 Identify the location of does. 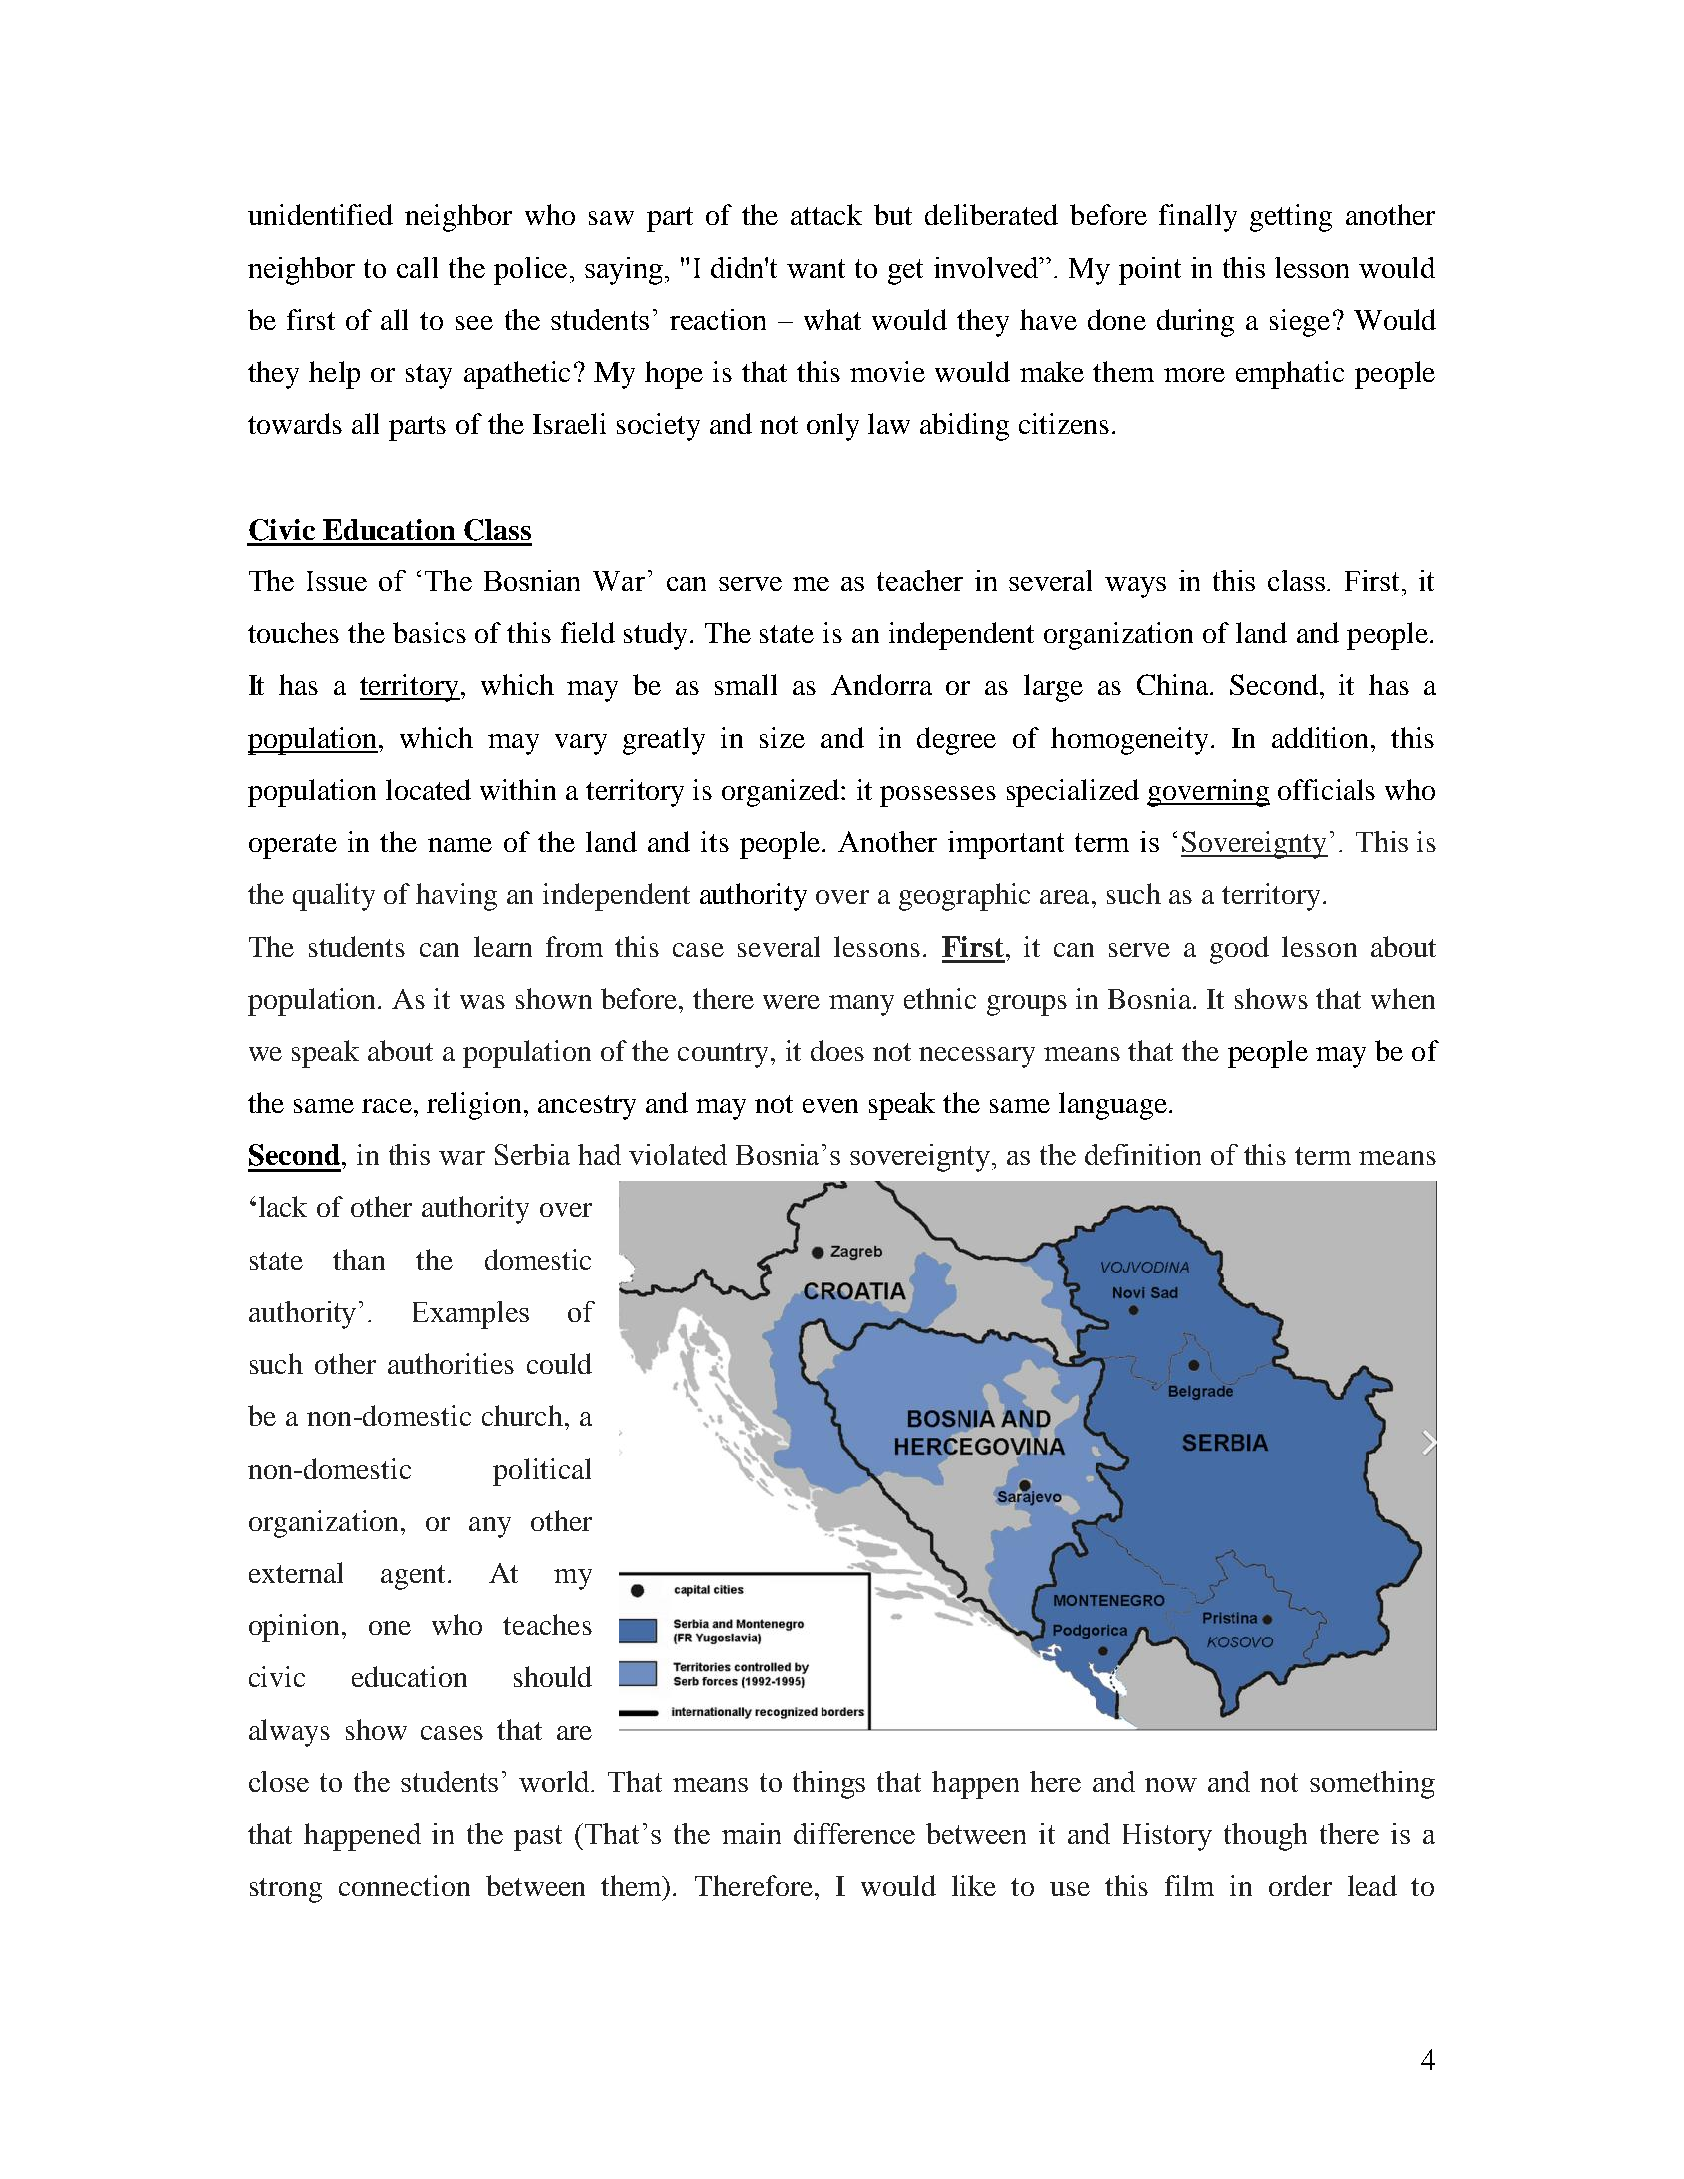
(837, 1050).
